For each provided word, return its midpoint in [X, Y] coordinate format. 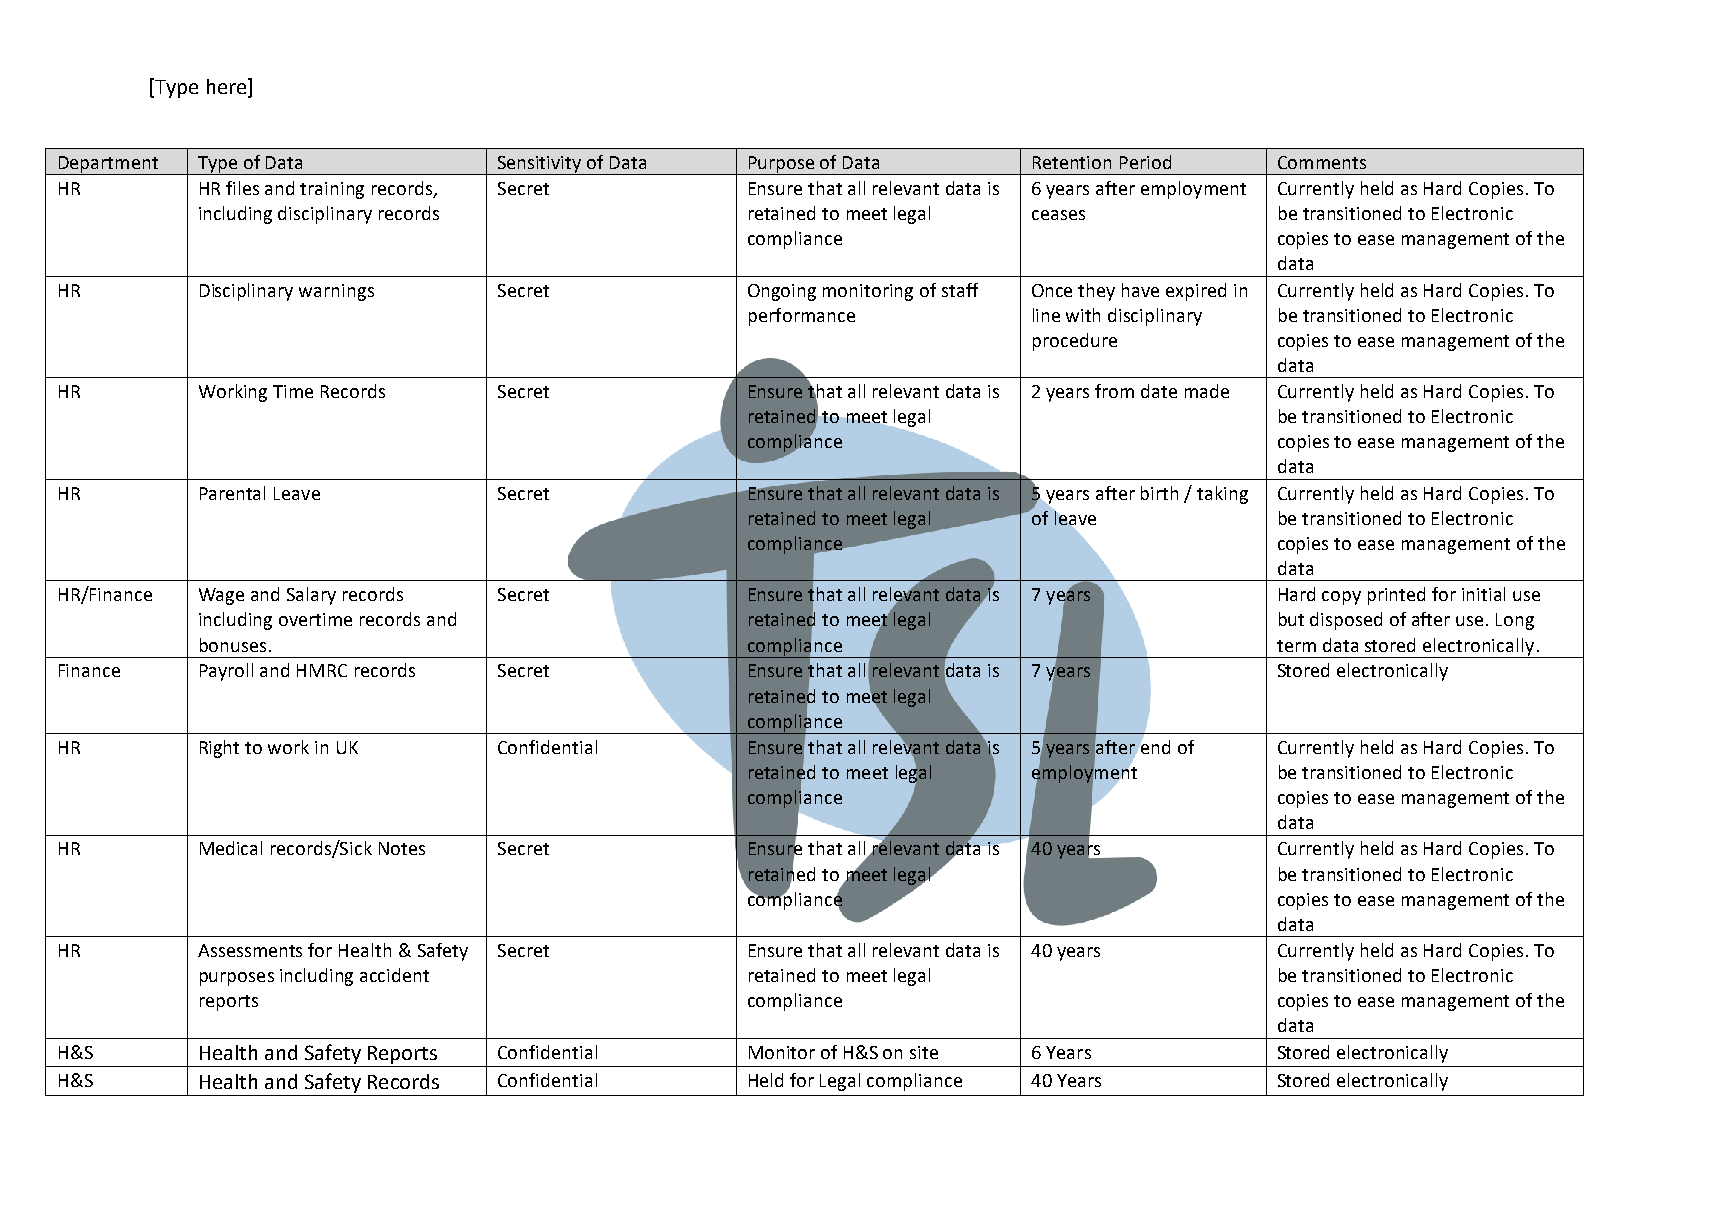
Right [219, 749]
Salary [311, 596]
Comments [1322, 162]
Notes [402, 848]
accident [394, 975]
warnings [336, 292]
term [1296, 646]
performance [802, 317]
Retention [1072, 162]
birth [1159, 493]
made [1207, 391]
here [226, 86]
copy [1341, 598]
